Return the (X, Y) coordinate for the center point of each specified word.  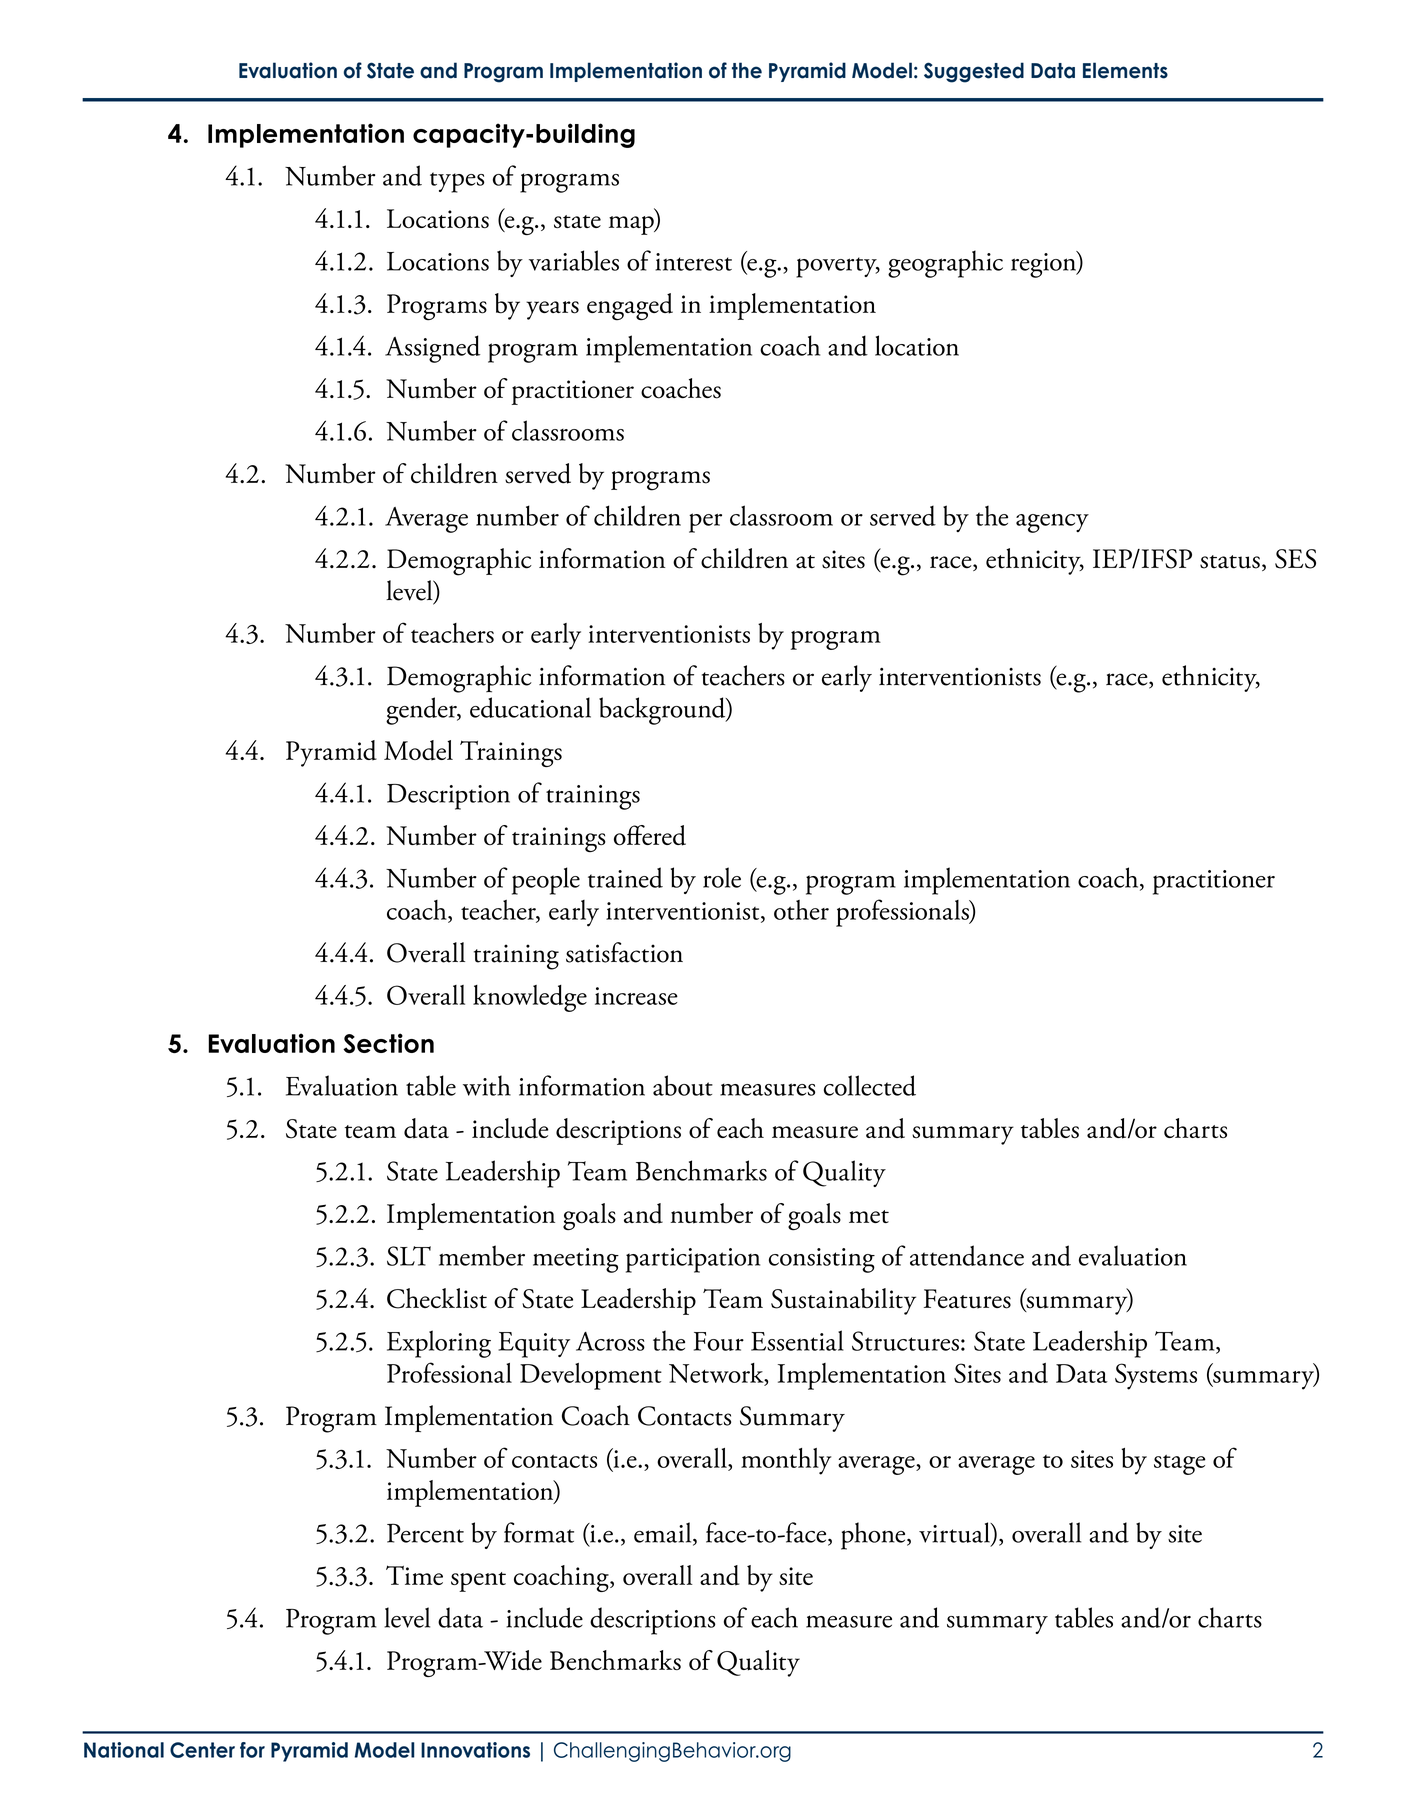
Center (202, 1750)
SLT (409, 1256)
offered (650, 835)
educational (530, 707)
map (632, 225)
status (1230, 562)
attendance (967, 1255)
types (457, 182)
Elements (1125, 70)
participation (693, 1260)
